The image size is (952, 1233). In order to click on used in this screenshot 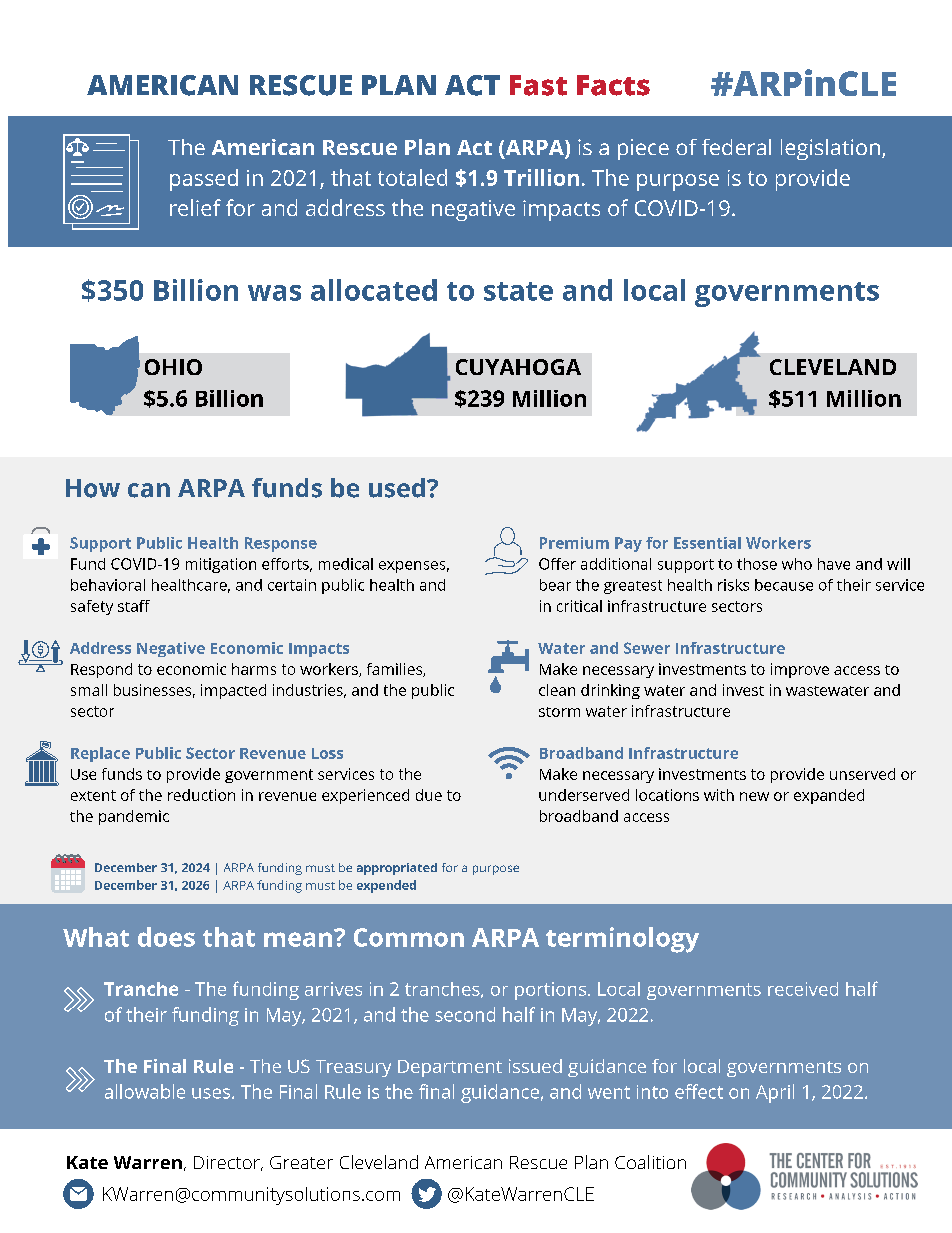, I will do `click(397, 488)`.
